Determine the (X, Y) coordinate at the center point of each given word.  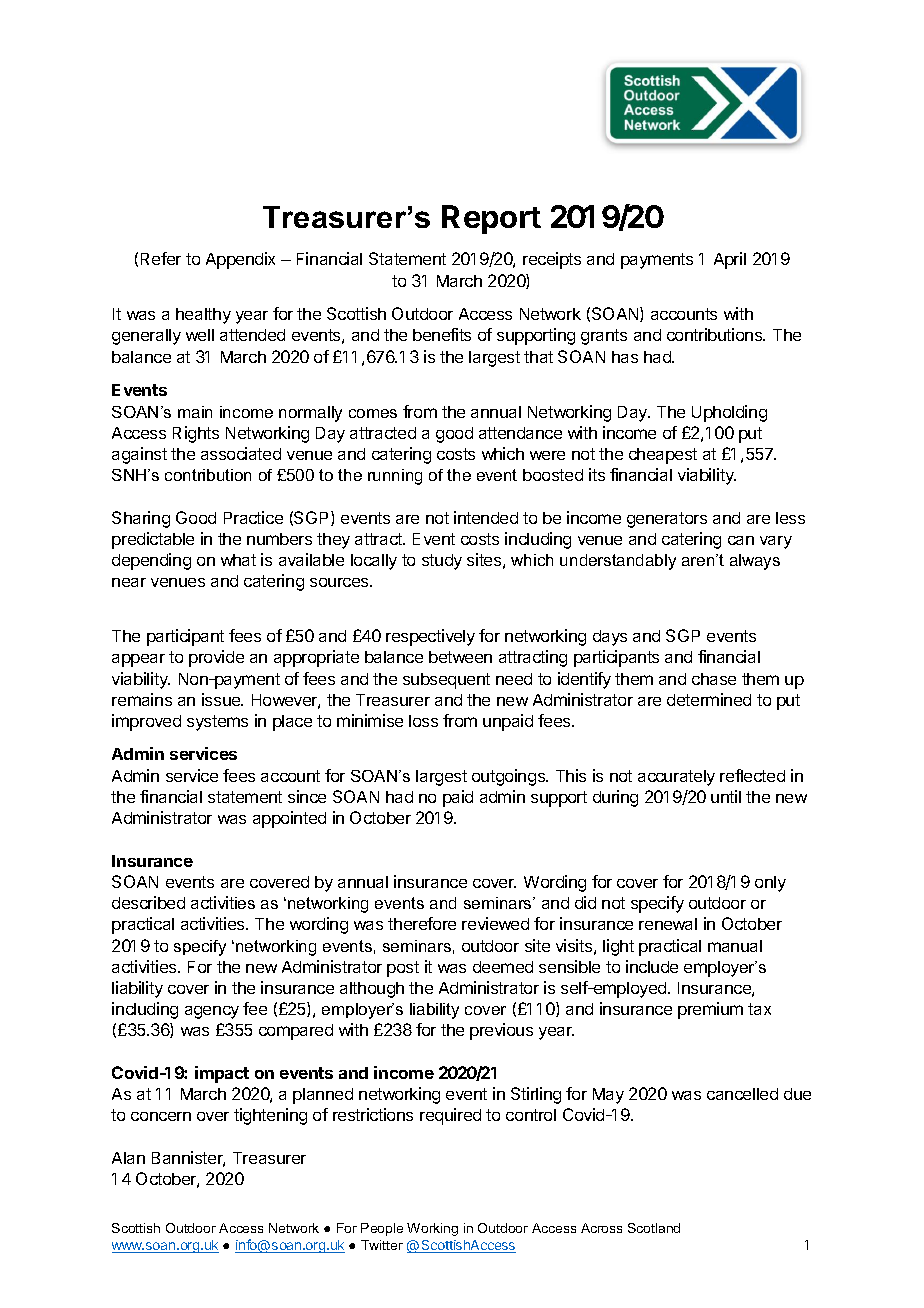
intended (486, 517)
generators (667, 520)
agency (212, 1012)
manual (735, 946)
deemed (503, 967)
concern (161, 1116)
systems (217, 723)
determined (709, 699)
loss (423, 721)
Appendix (240, 260)
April (730, 260)
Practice (253, 517)
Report (491, 219)
